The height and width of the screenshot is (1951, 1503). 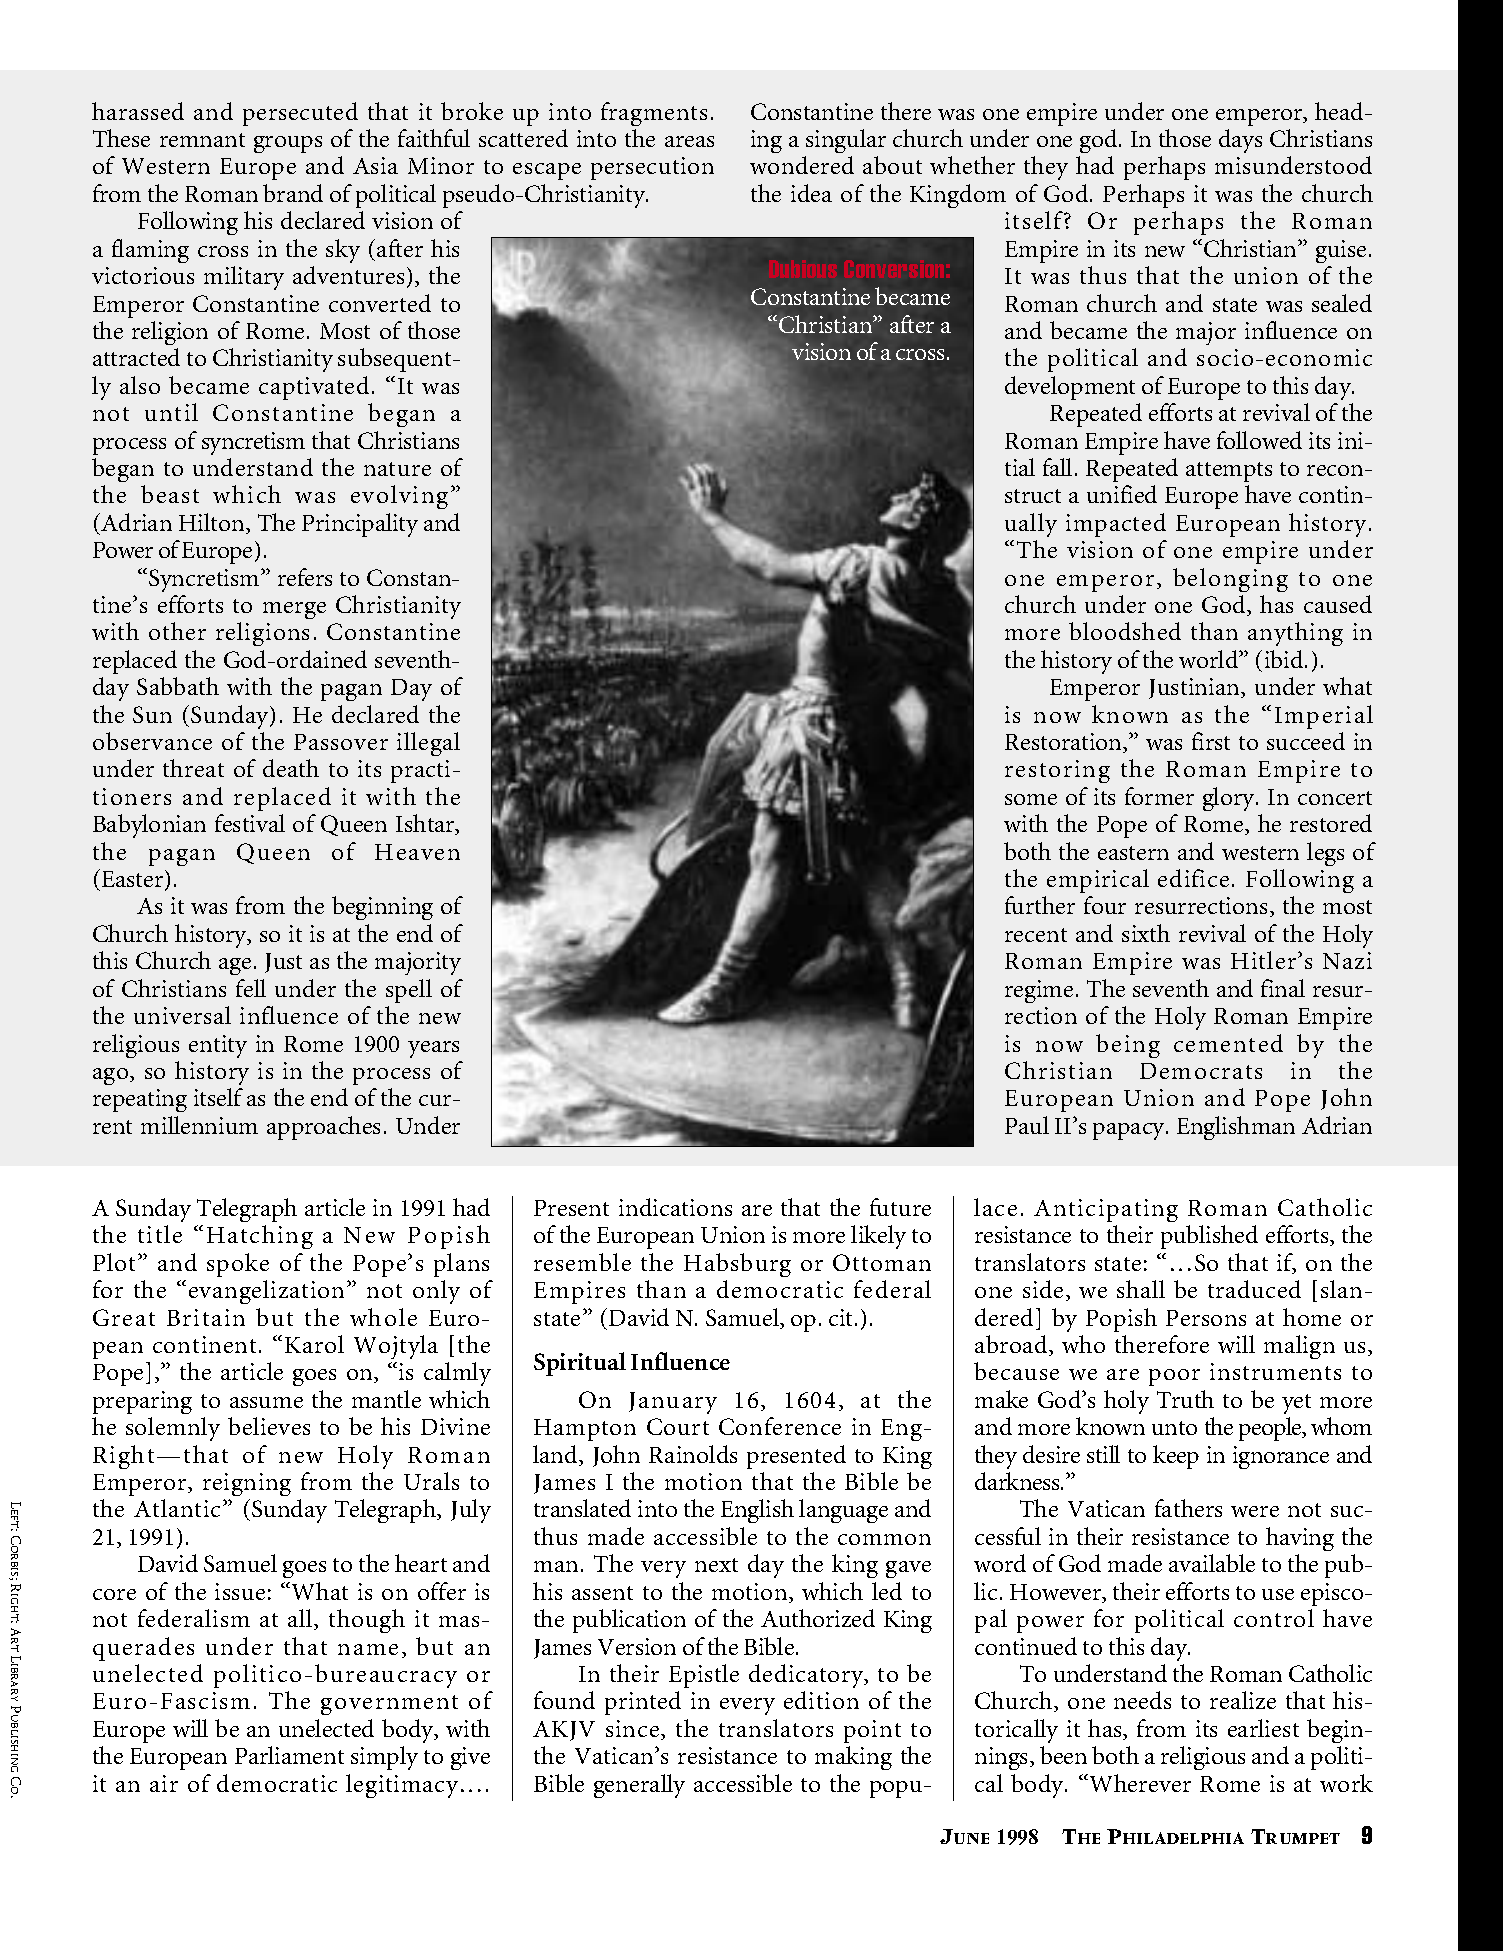 I want to click on indications, so click(x=675, y=1207).
